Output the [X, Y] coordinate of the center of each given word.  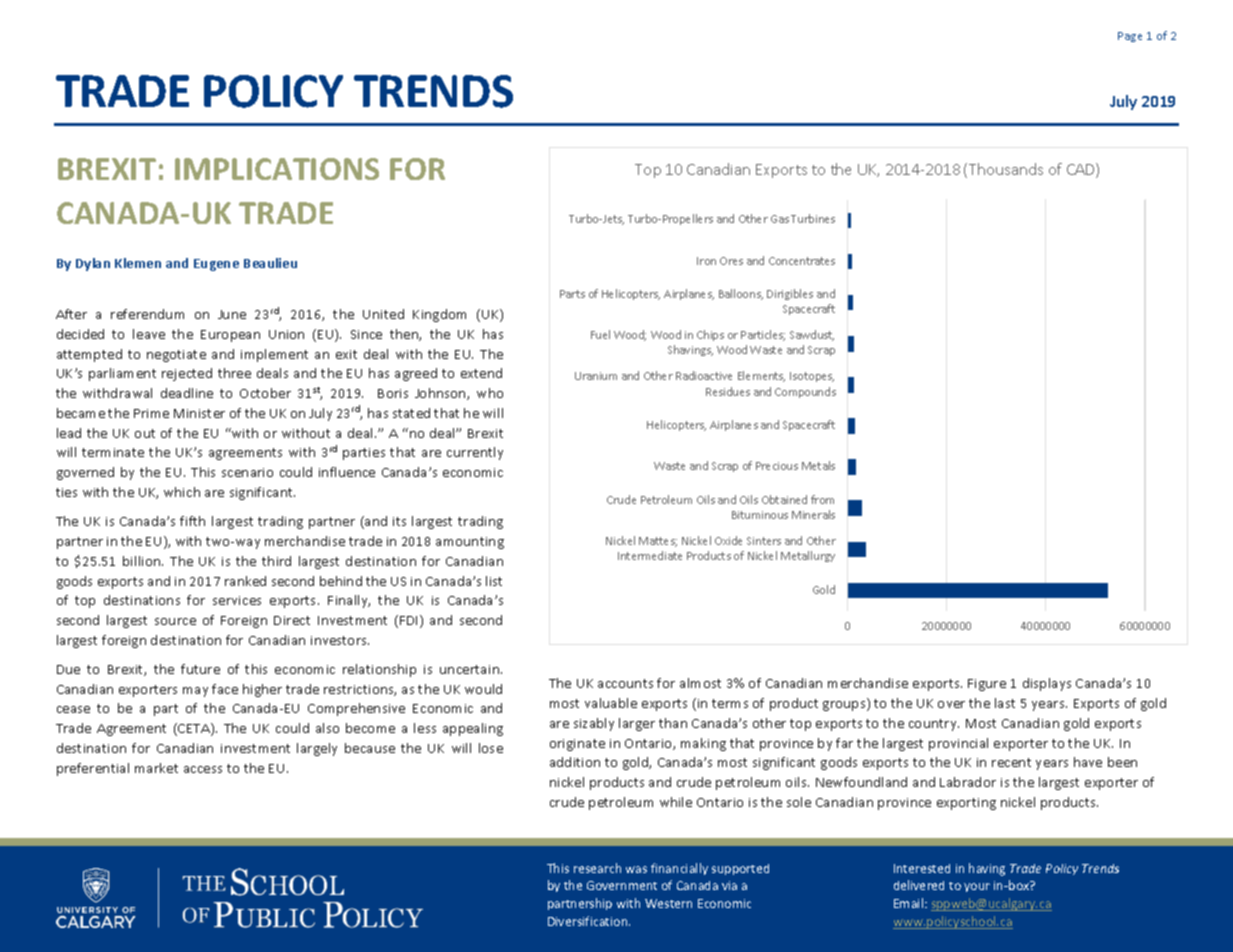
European [230, 336]
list [494, 581]
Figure [987, 685]
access [203, 769]
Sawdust [812, 335]
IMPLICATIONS [277, 169]
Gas [780, 219]
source [175, 621]
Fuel [600, 334]
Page [1130, 37]
